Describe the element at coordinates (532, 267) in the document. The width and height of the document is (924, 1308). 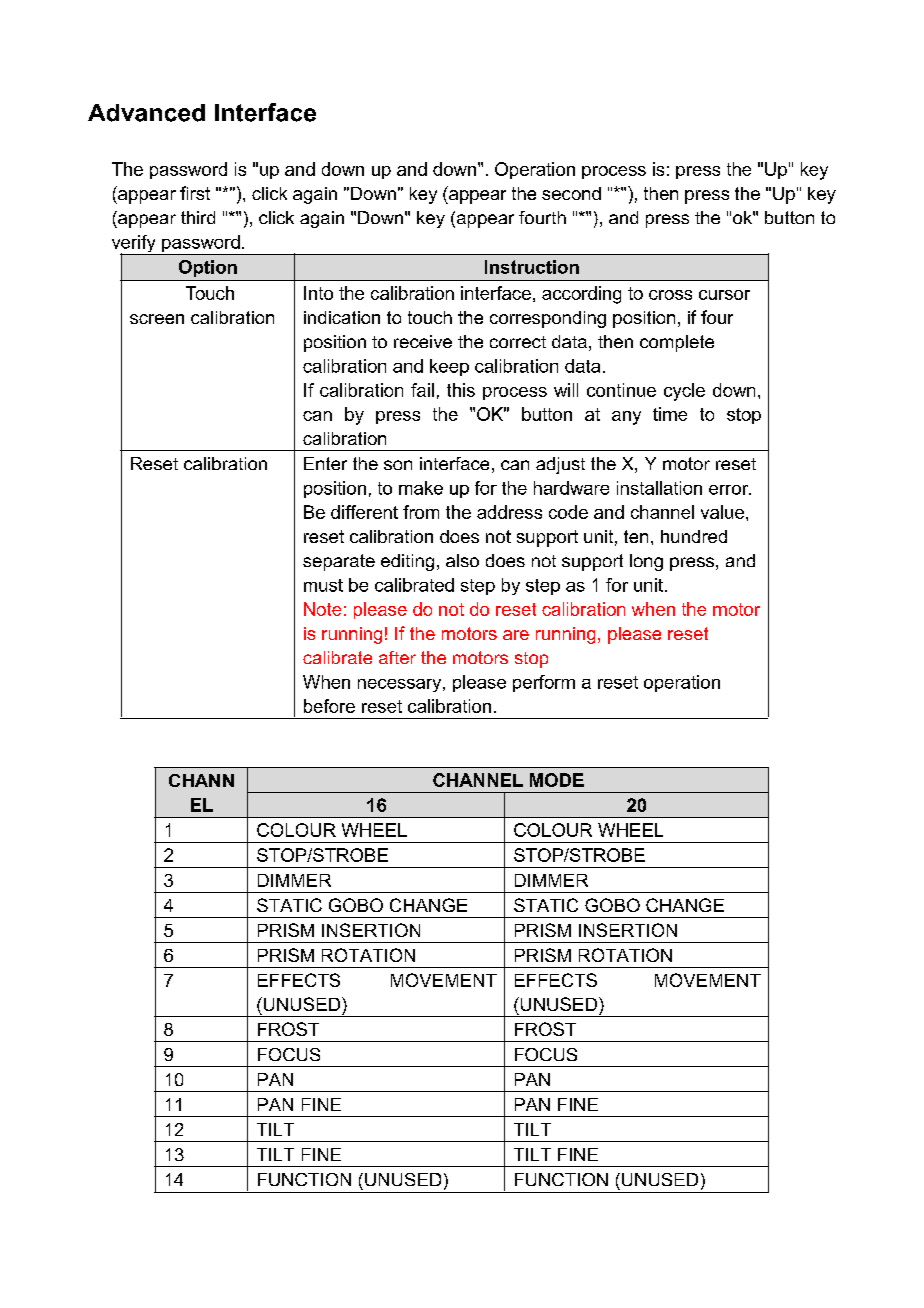
I see `Instruction` at that location.
